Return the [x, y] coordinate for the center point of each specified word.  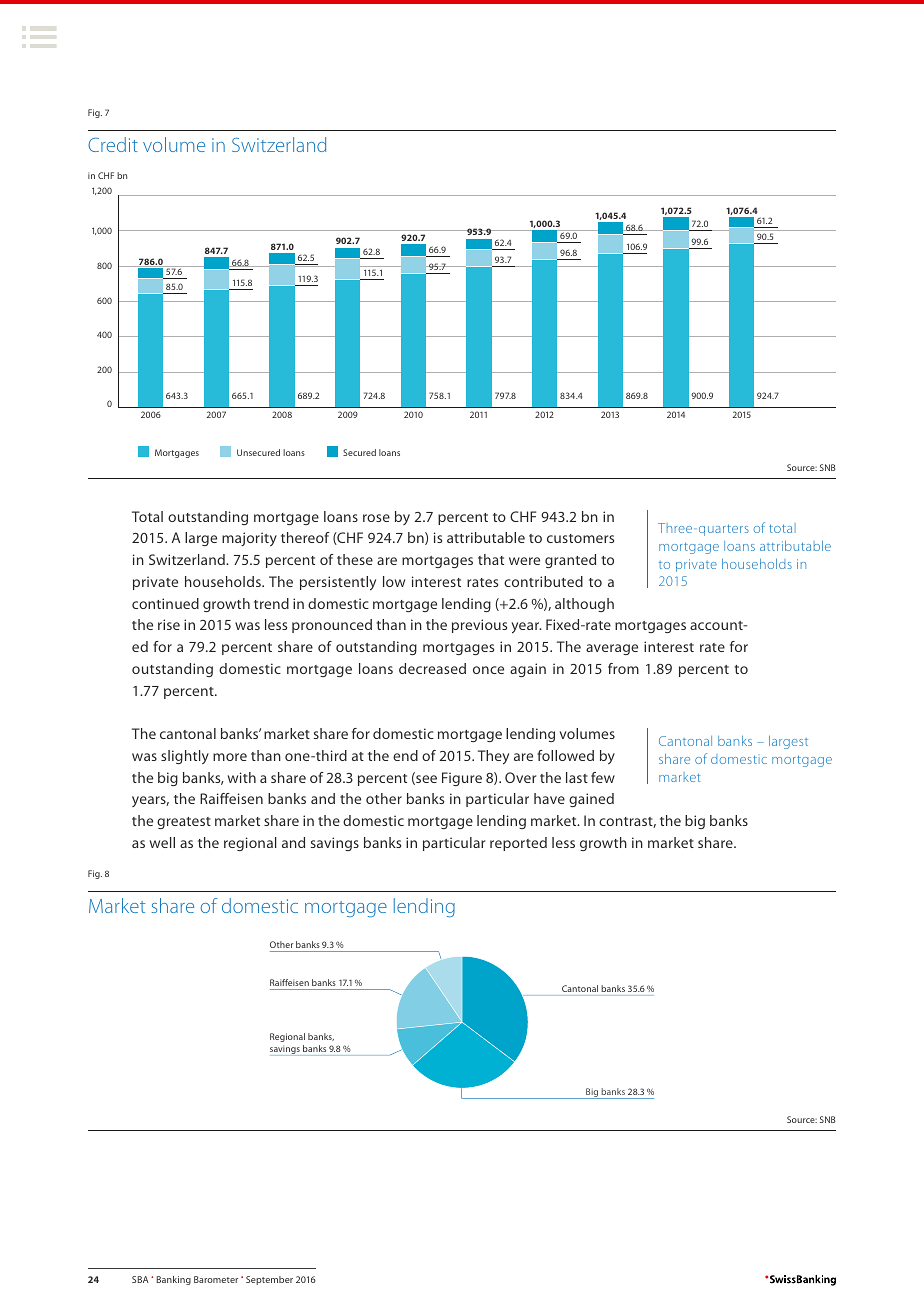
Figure [462, 779]
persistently [338, 583]
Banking [174, 1280]
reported [518, 844]
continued [165, 603]
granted [570, 561]
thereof [305, 537]
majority [249, 539]
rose [376, 518]
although [584, 605]
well [162, 842]
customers [580, 538]
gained [591, 800]
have [549, 798]
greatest [184, 823]
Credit [113, 144]
